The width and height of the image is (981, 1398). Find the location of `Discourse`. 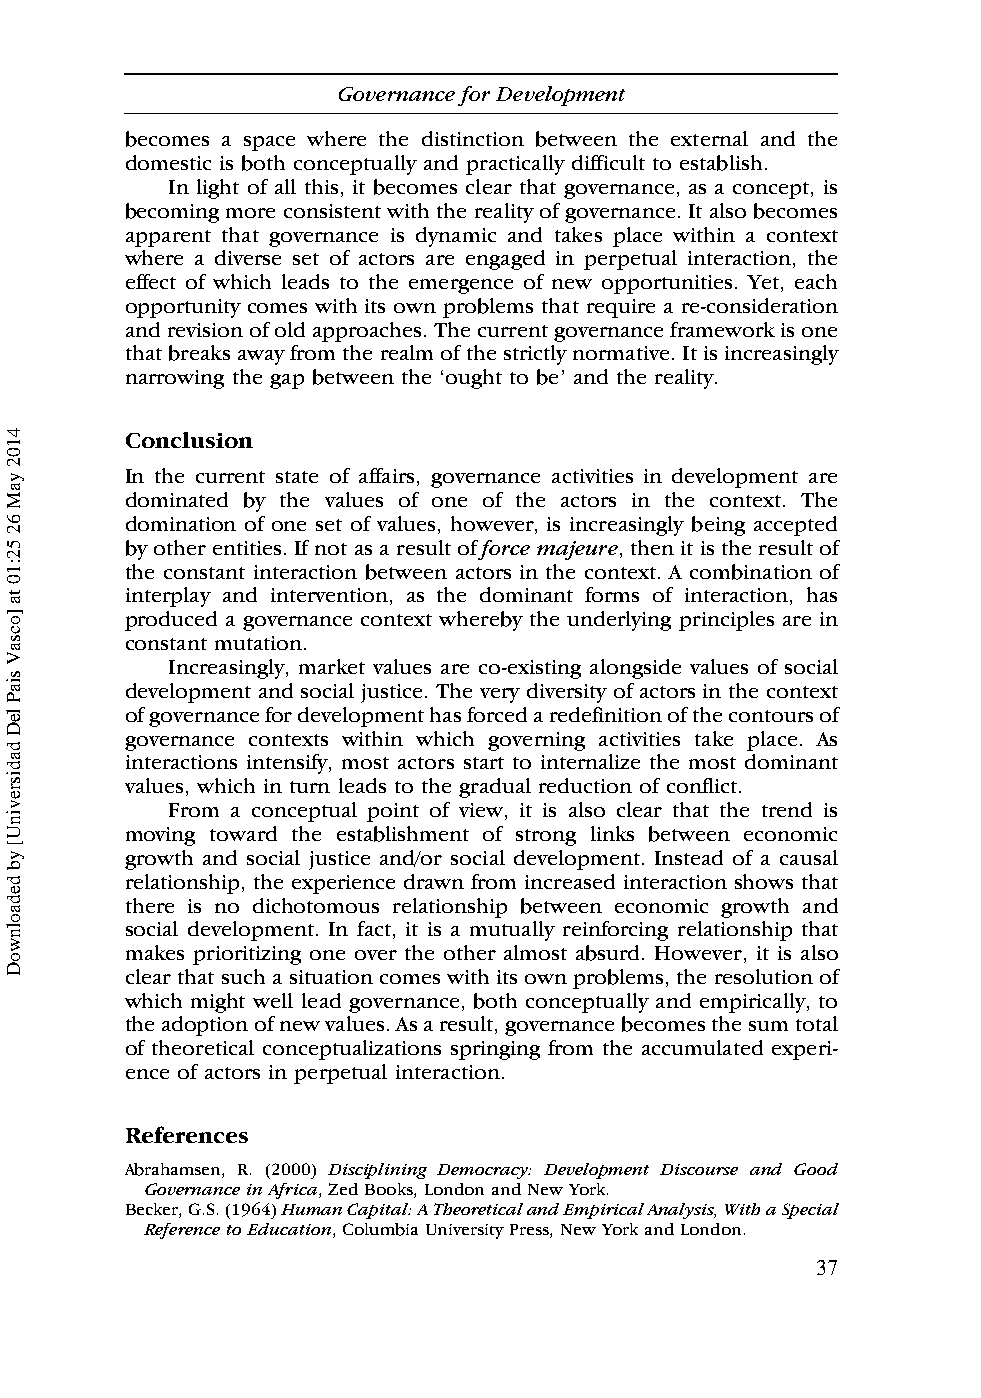

Discourse is located at coordinates (699, 1169).
